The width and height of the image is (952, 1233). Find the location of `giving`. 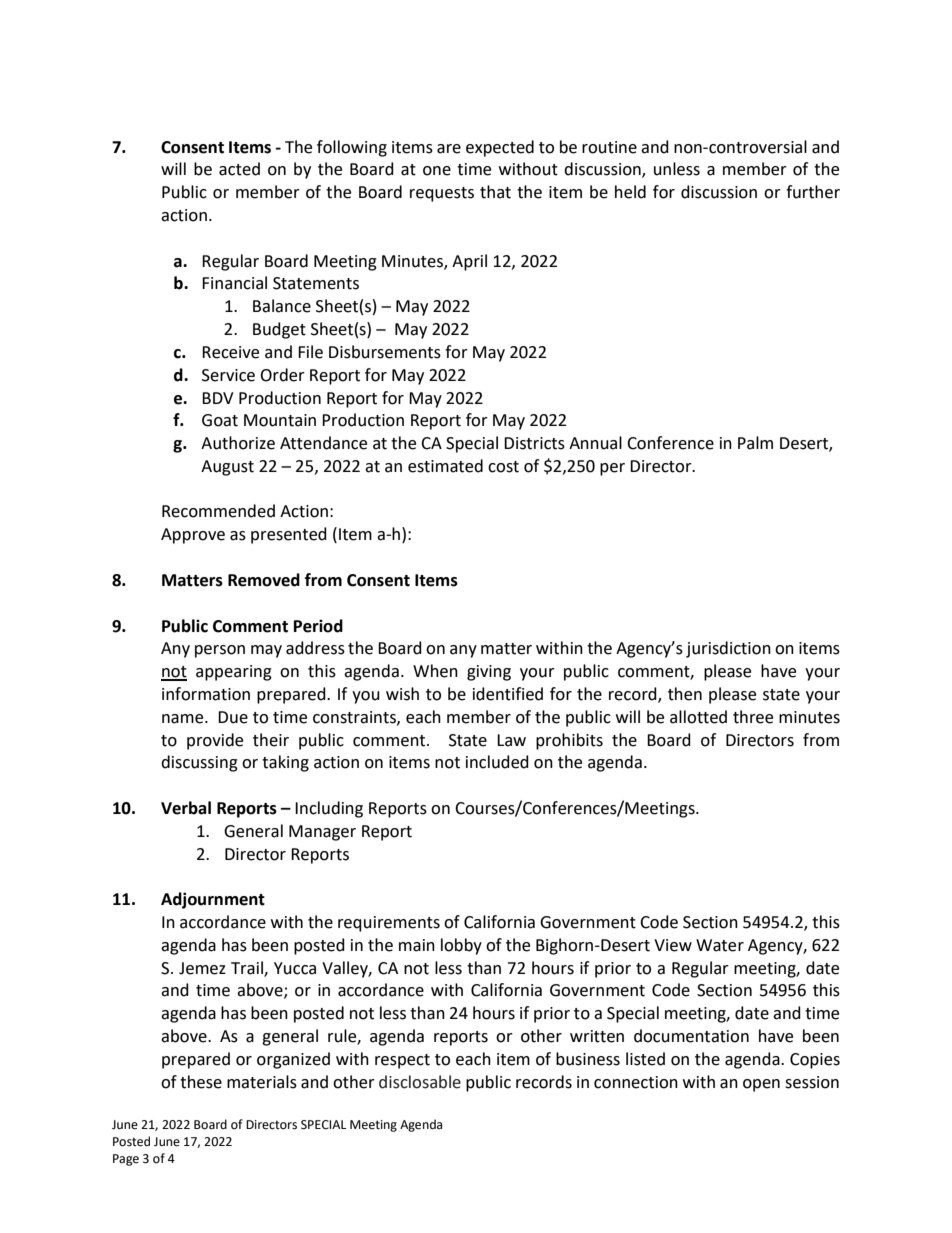

giving is located at coordinates (489, 673).
